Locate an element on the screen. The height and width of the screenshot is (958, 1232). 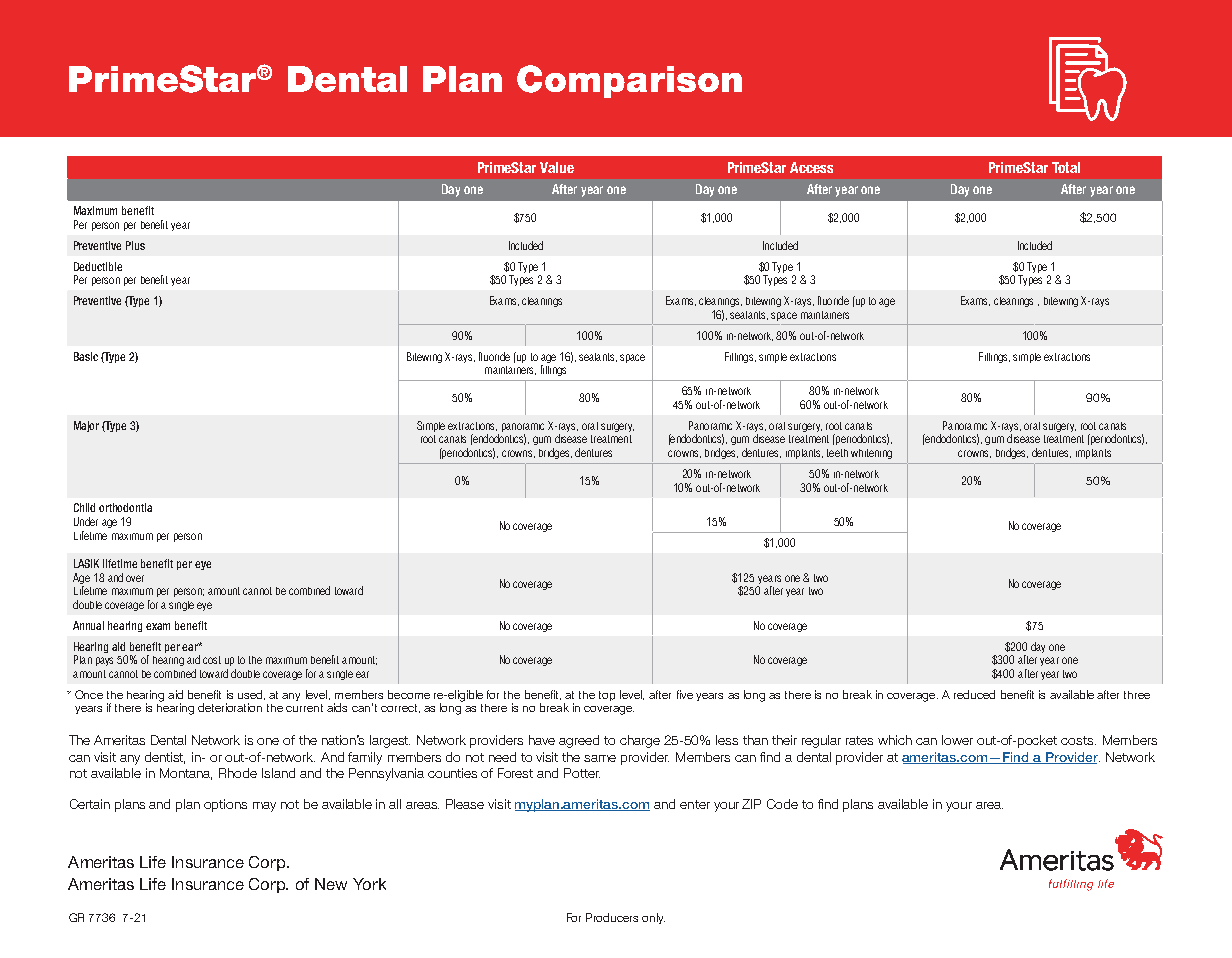
Annual is located at coordinates (88, 625).
